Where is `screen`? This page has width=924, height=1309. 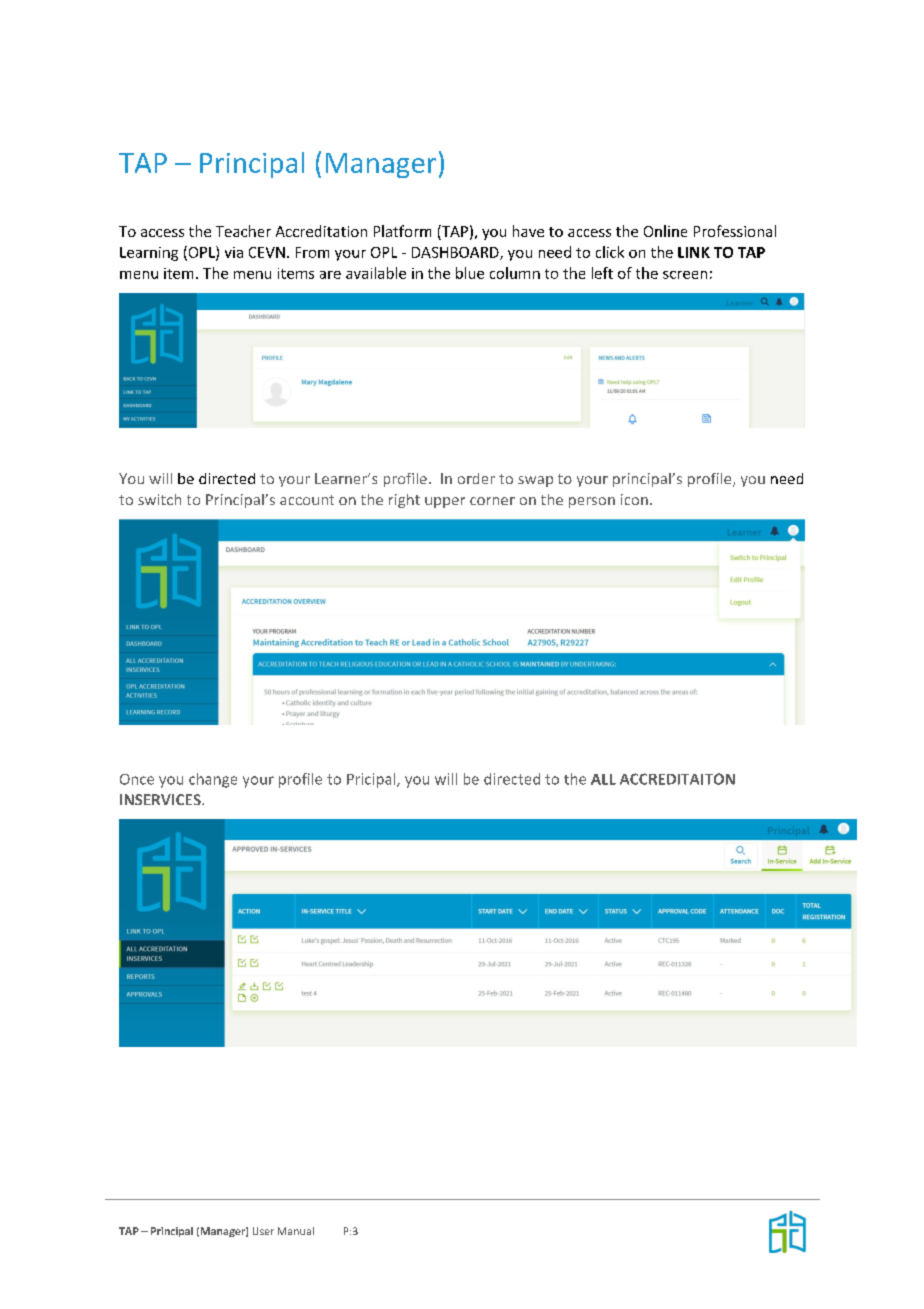
screen is located at coordinates (685, 275).
